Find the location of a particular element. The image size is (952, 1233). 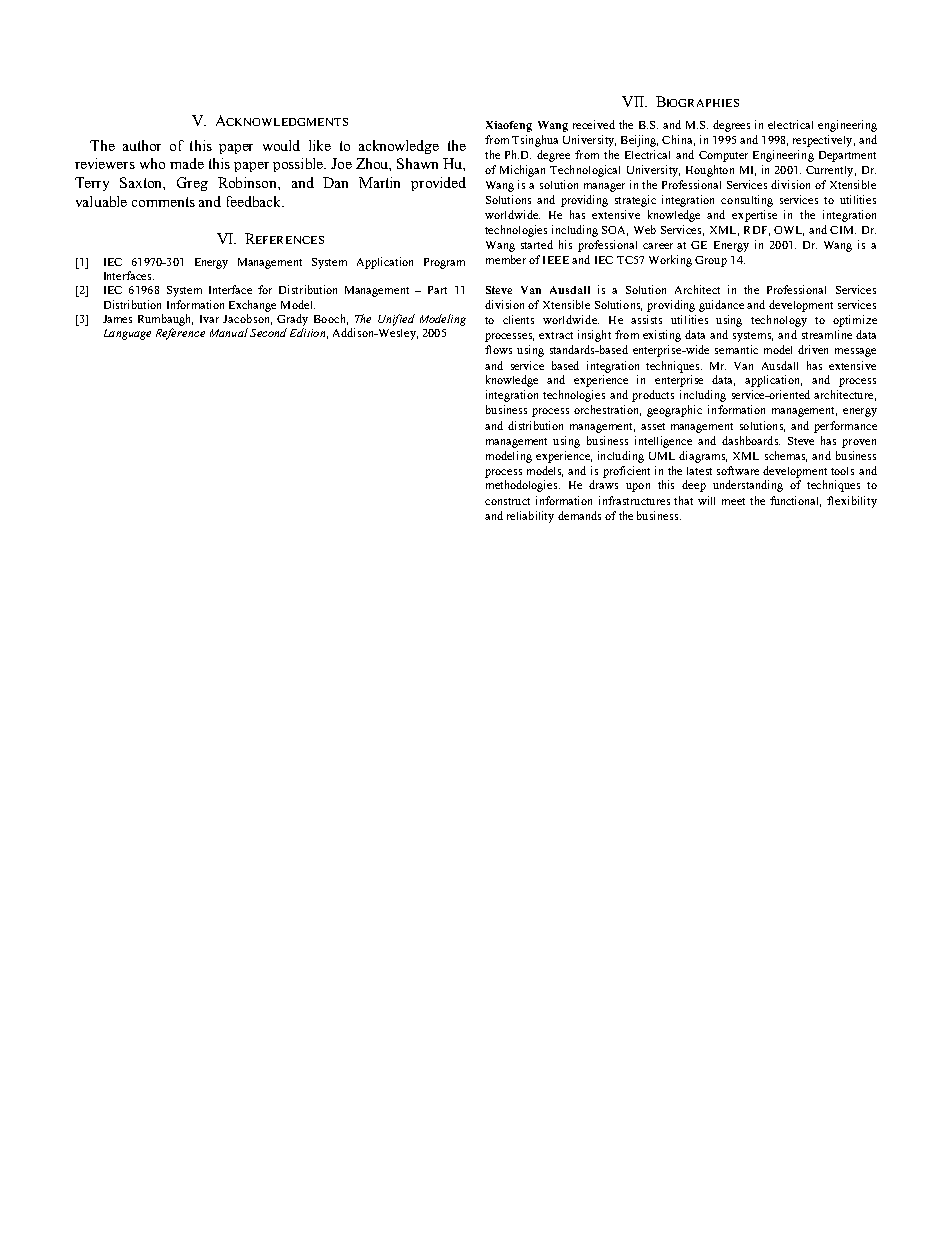

Language is located at coordinates (127, 334).
